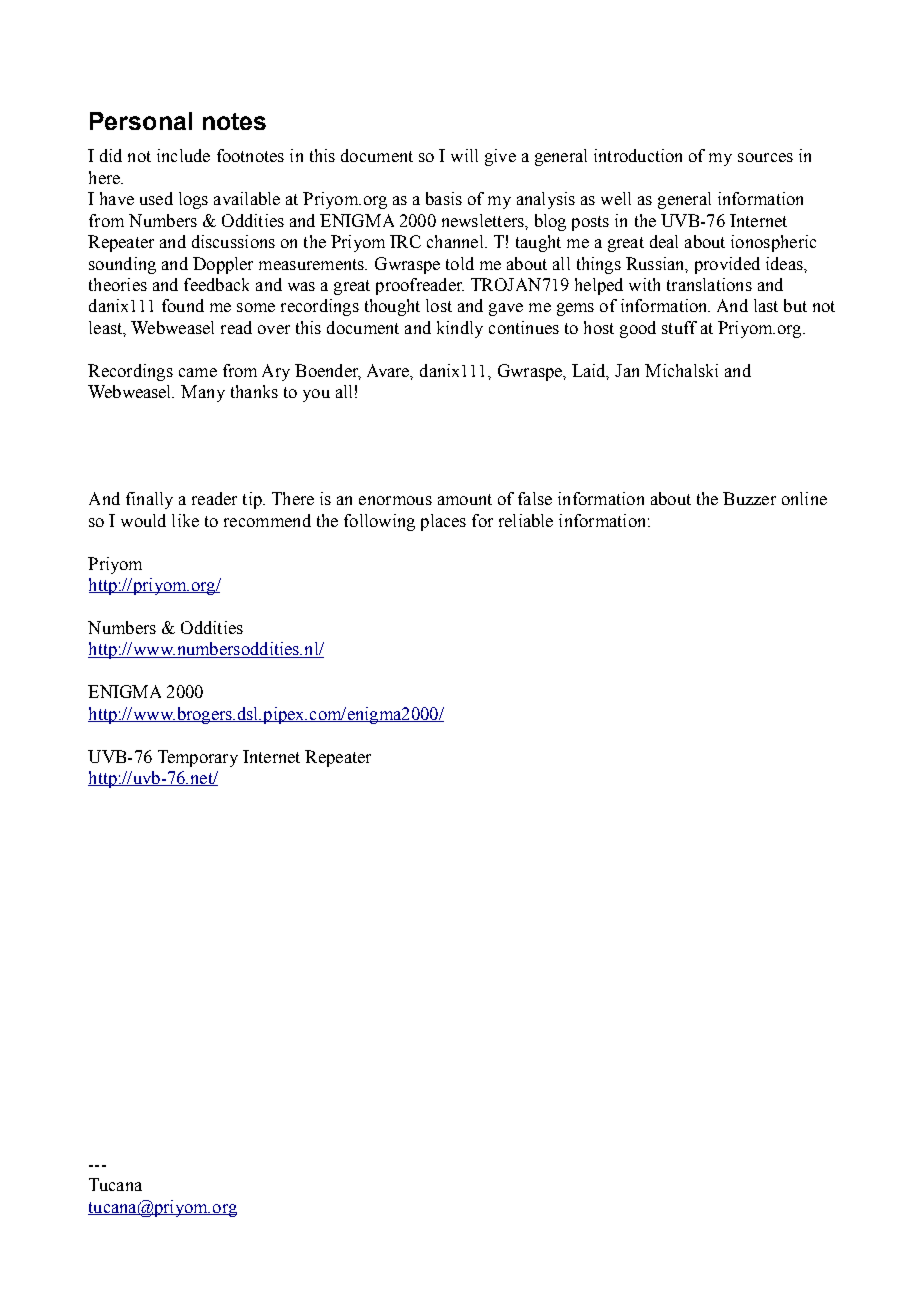 Image resolution: width=924 pixels, height=1308 pixels. Describe the element at coordinates (216, 284) in the image. I see `feedback` at that location.
